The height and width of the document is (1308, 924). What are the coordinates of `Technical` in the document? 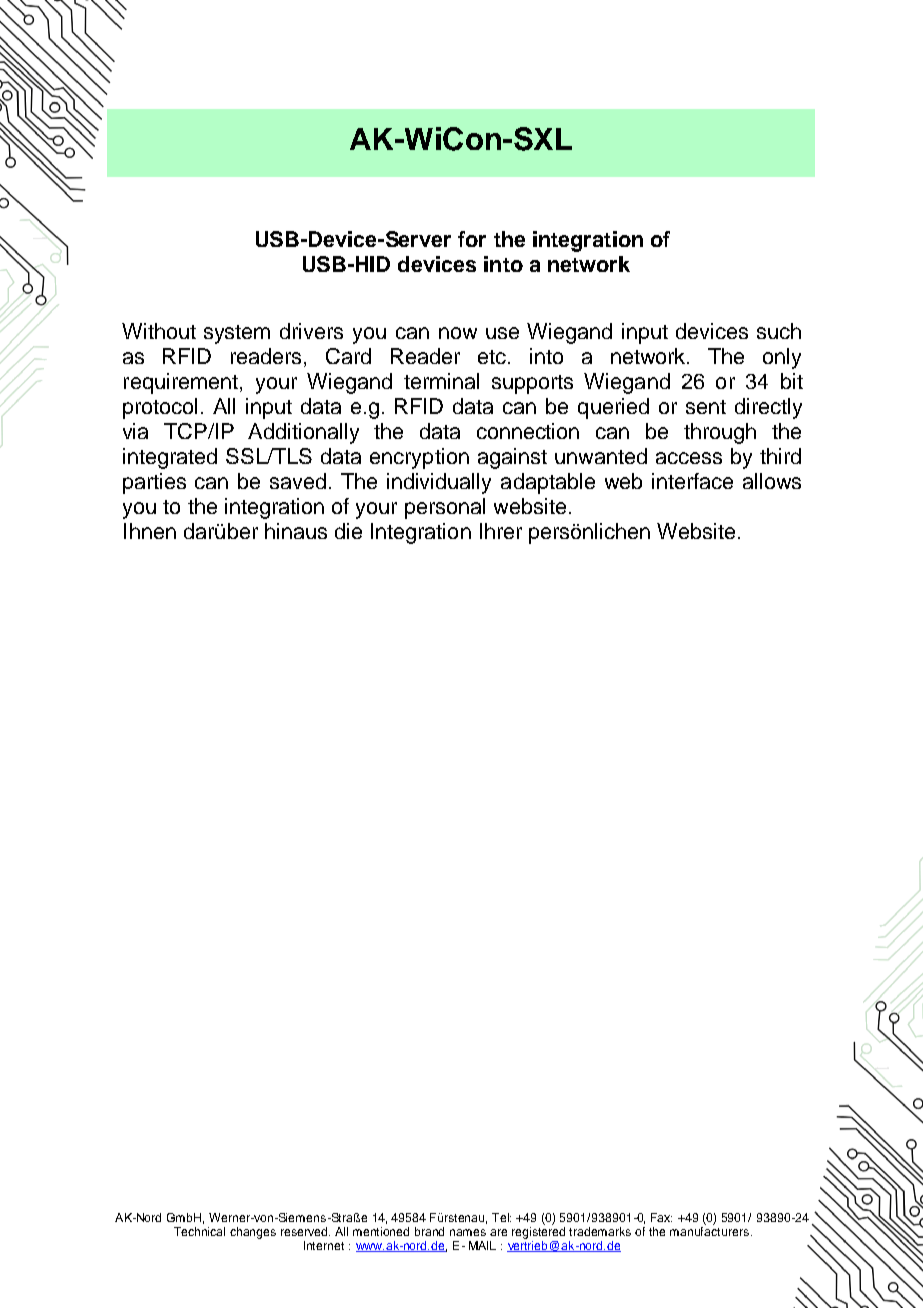 It's located at (199, 1231).
